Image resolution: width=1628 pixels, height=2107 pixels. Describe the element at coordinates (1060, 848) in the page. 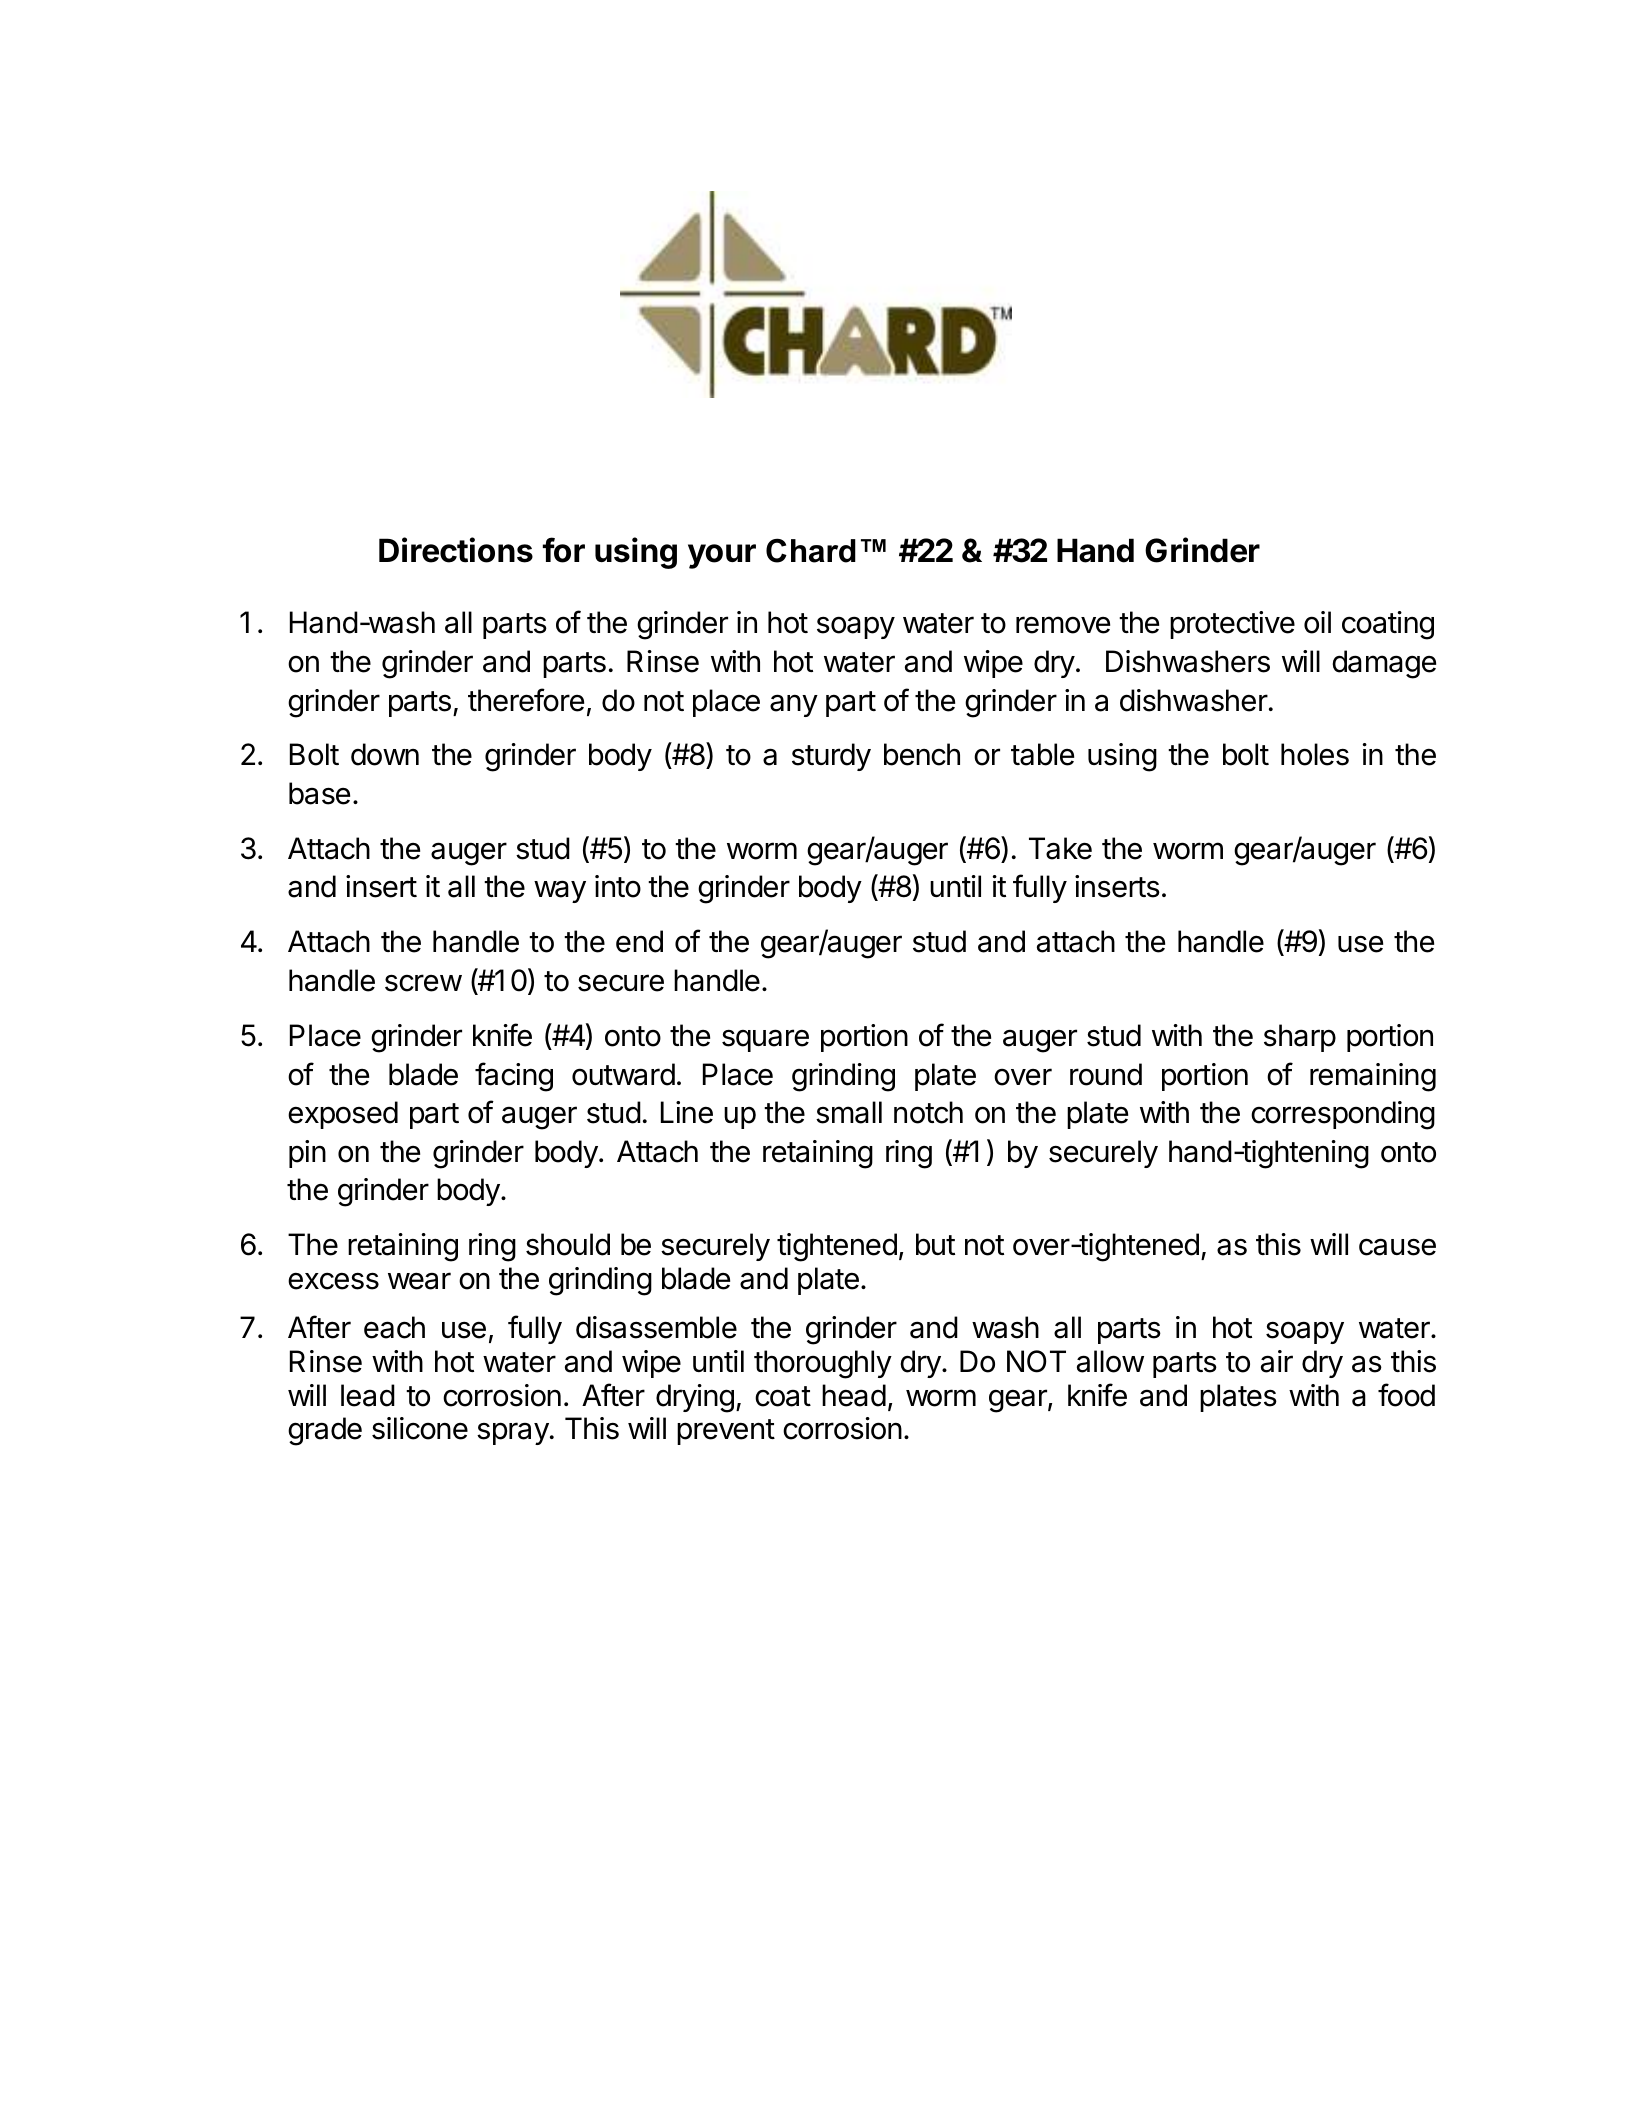

I see `Take` at that location.
